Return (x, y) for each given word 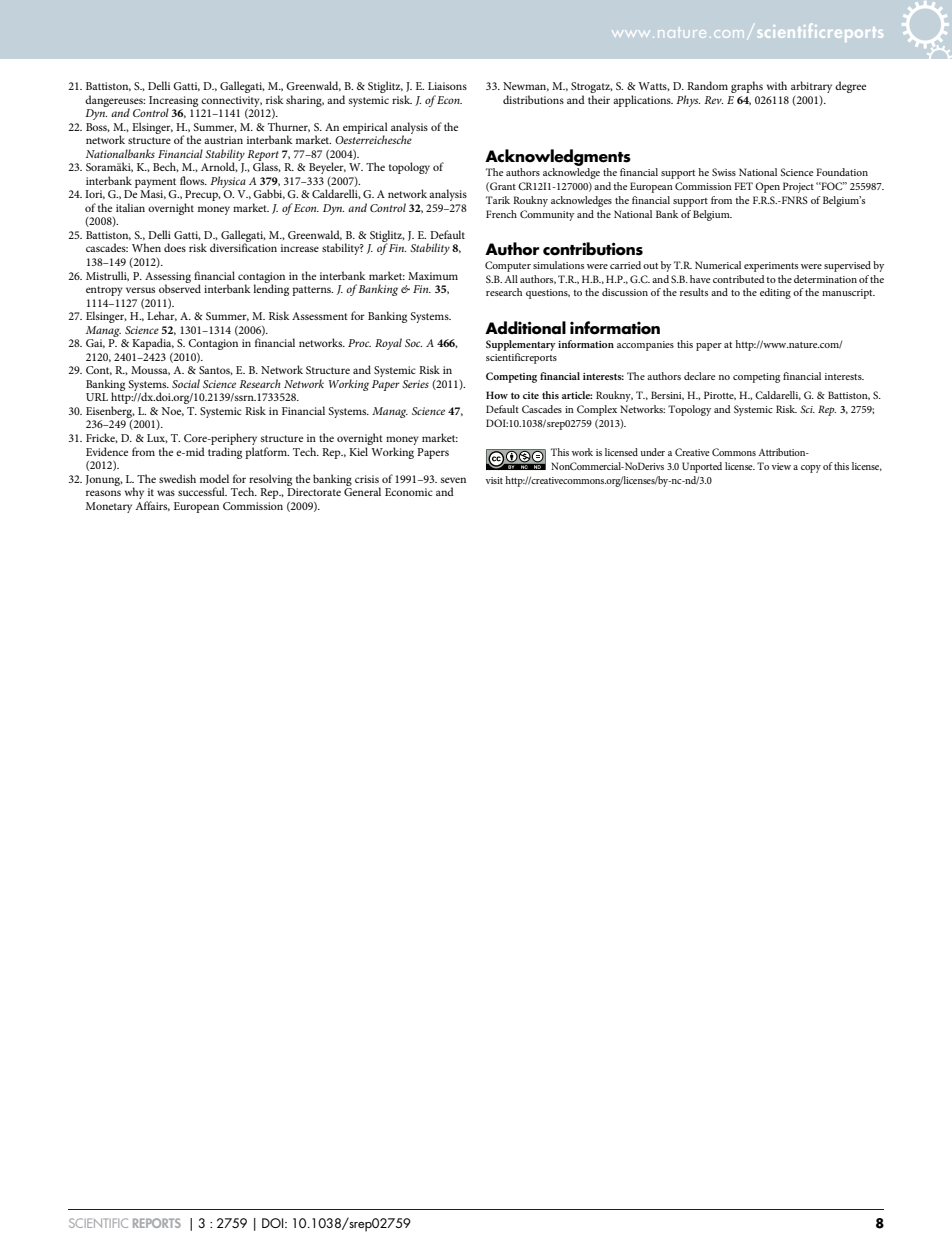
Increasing (173, 102)
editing (775, 293)
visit (494, 480)
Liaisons (447, 86)
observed (180, 287)
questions (548, 294)
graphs (747, 87)
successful (202, 491)
